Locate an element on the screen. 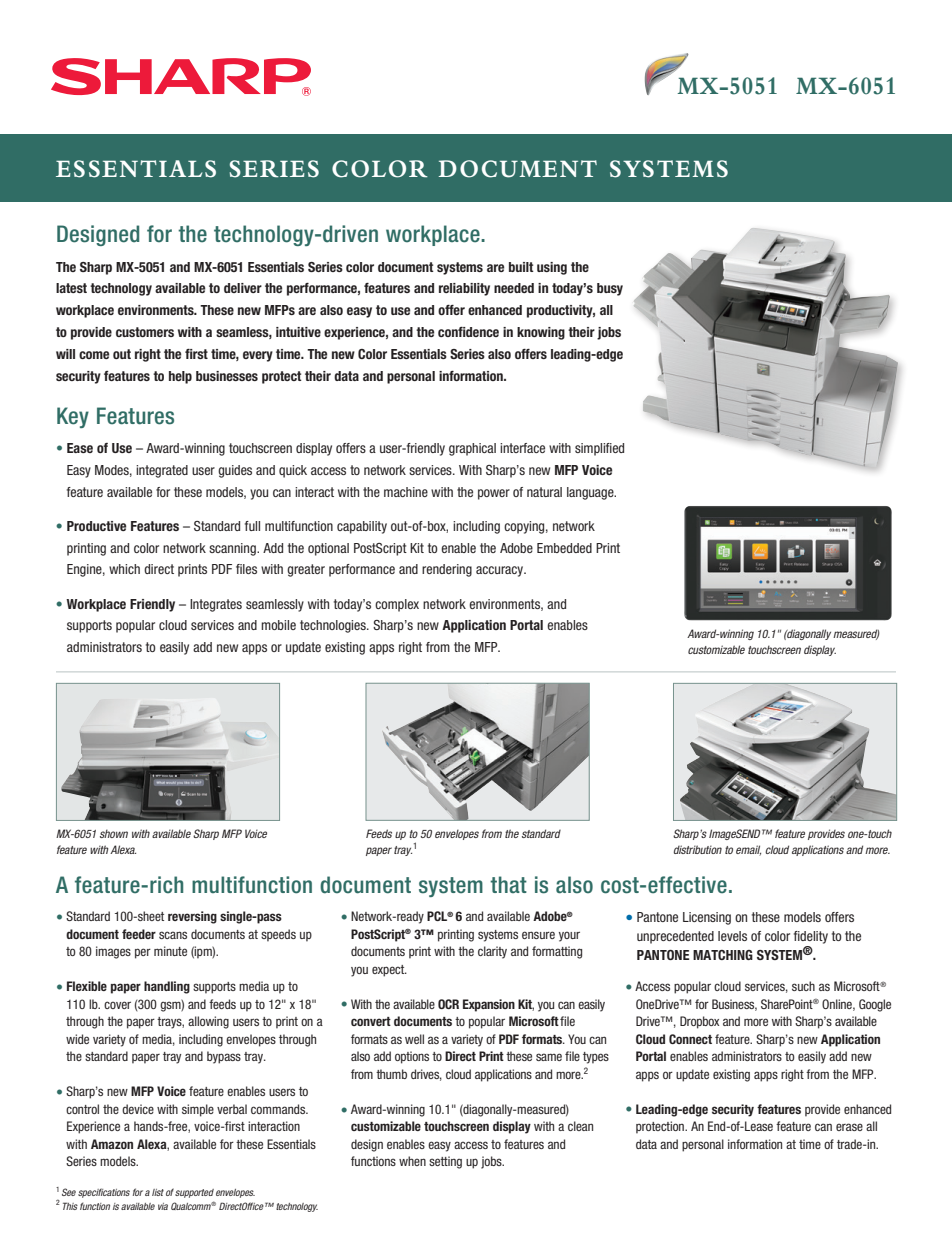 The width and height of the screenshot is (952, 1233). reversing is located at coordinates (192, 917).
